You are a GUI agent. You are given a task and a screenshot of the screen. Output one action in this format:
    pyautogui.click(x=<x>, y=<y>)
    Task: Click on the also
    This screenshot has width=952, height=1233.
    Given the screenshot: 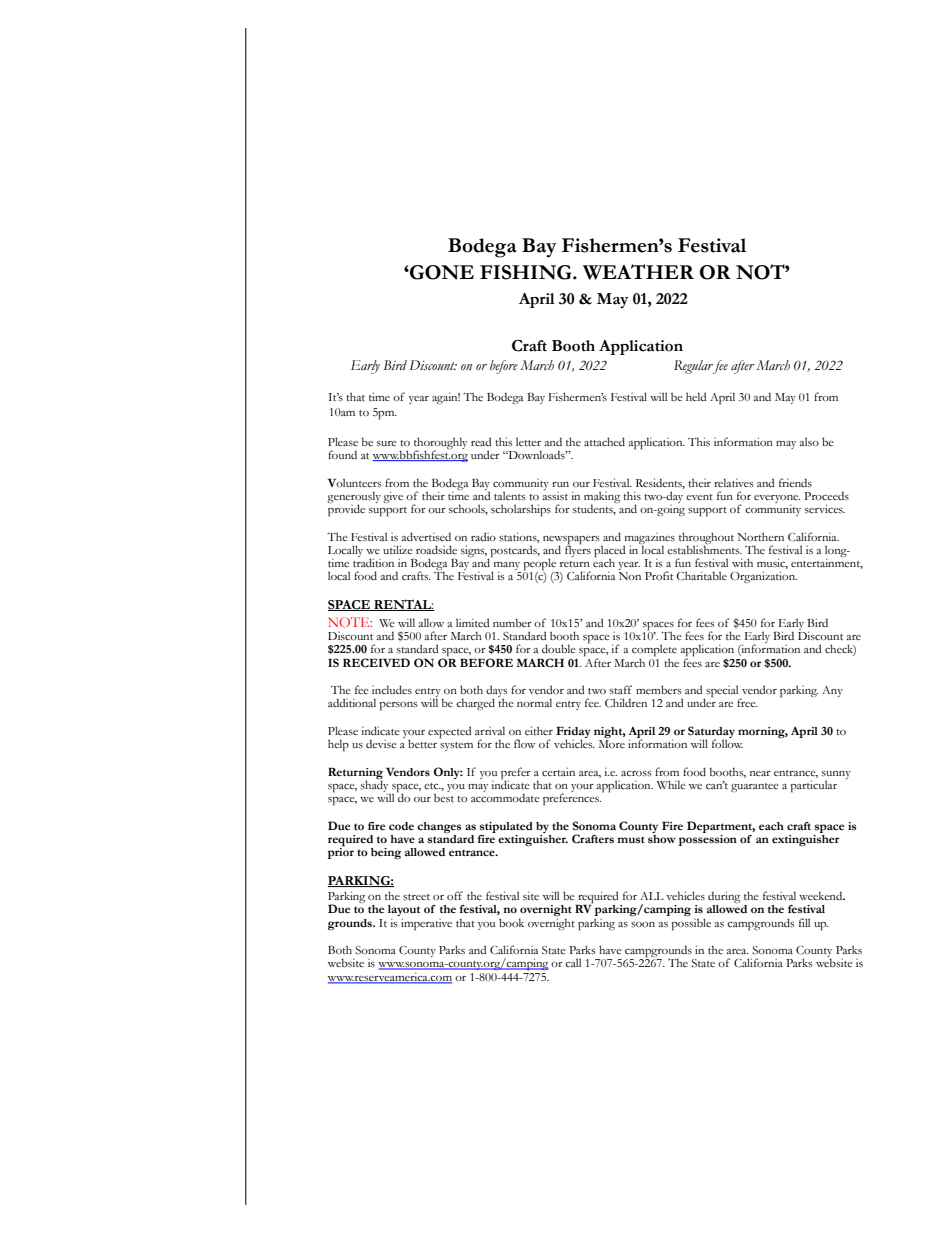 What is the action you would take?
    pyautogui.click(x=809, y=441)
